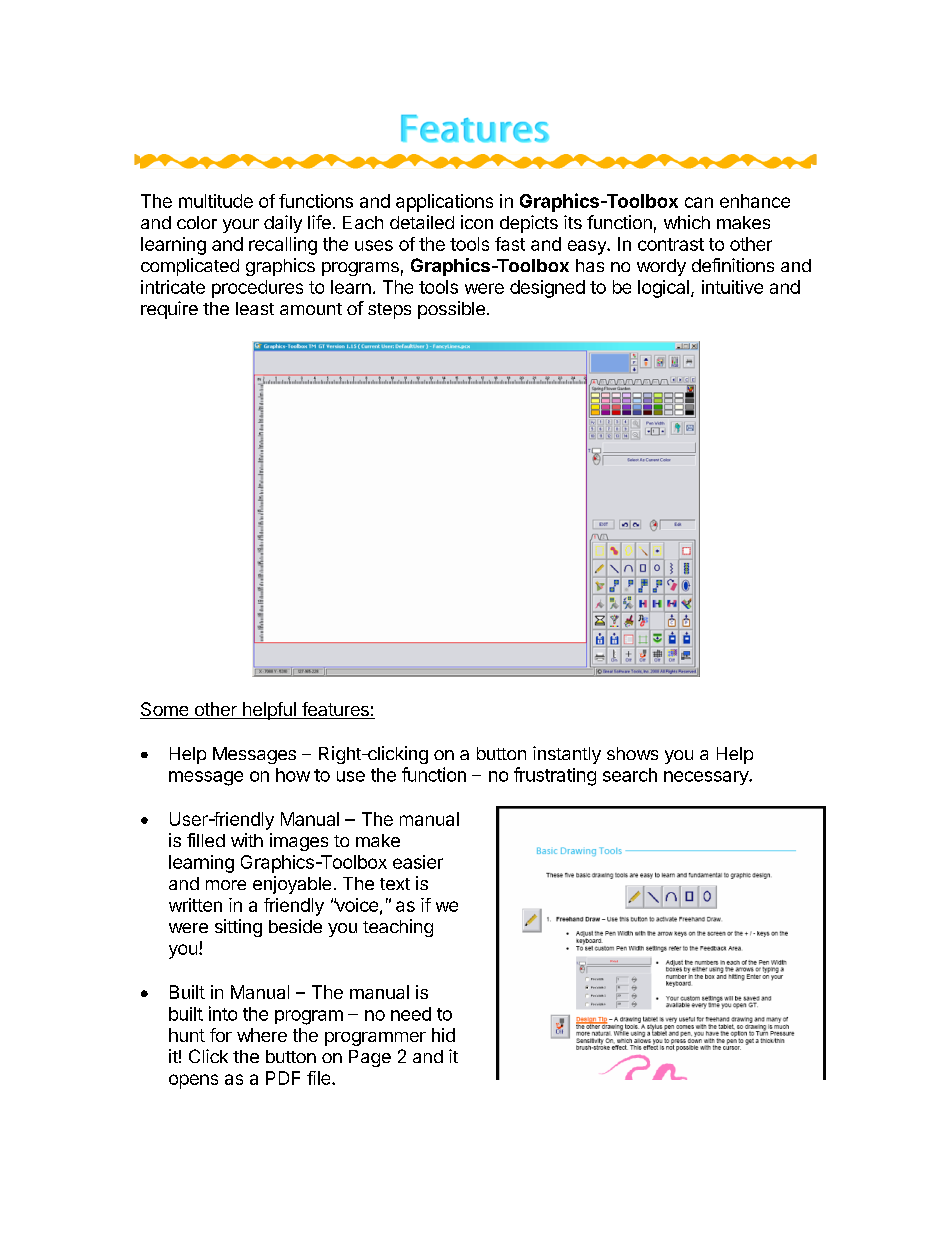  Describe the element at coordinates (241, 226) in the image. I see `your` at that location.
